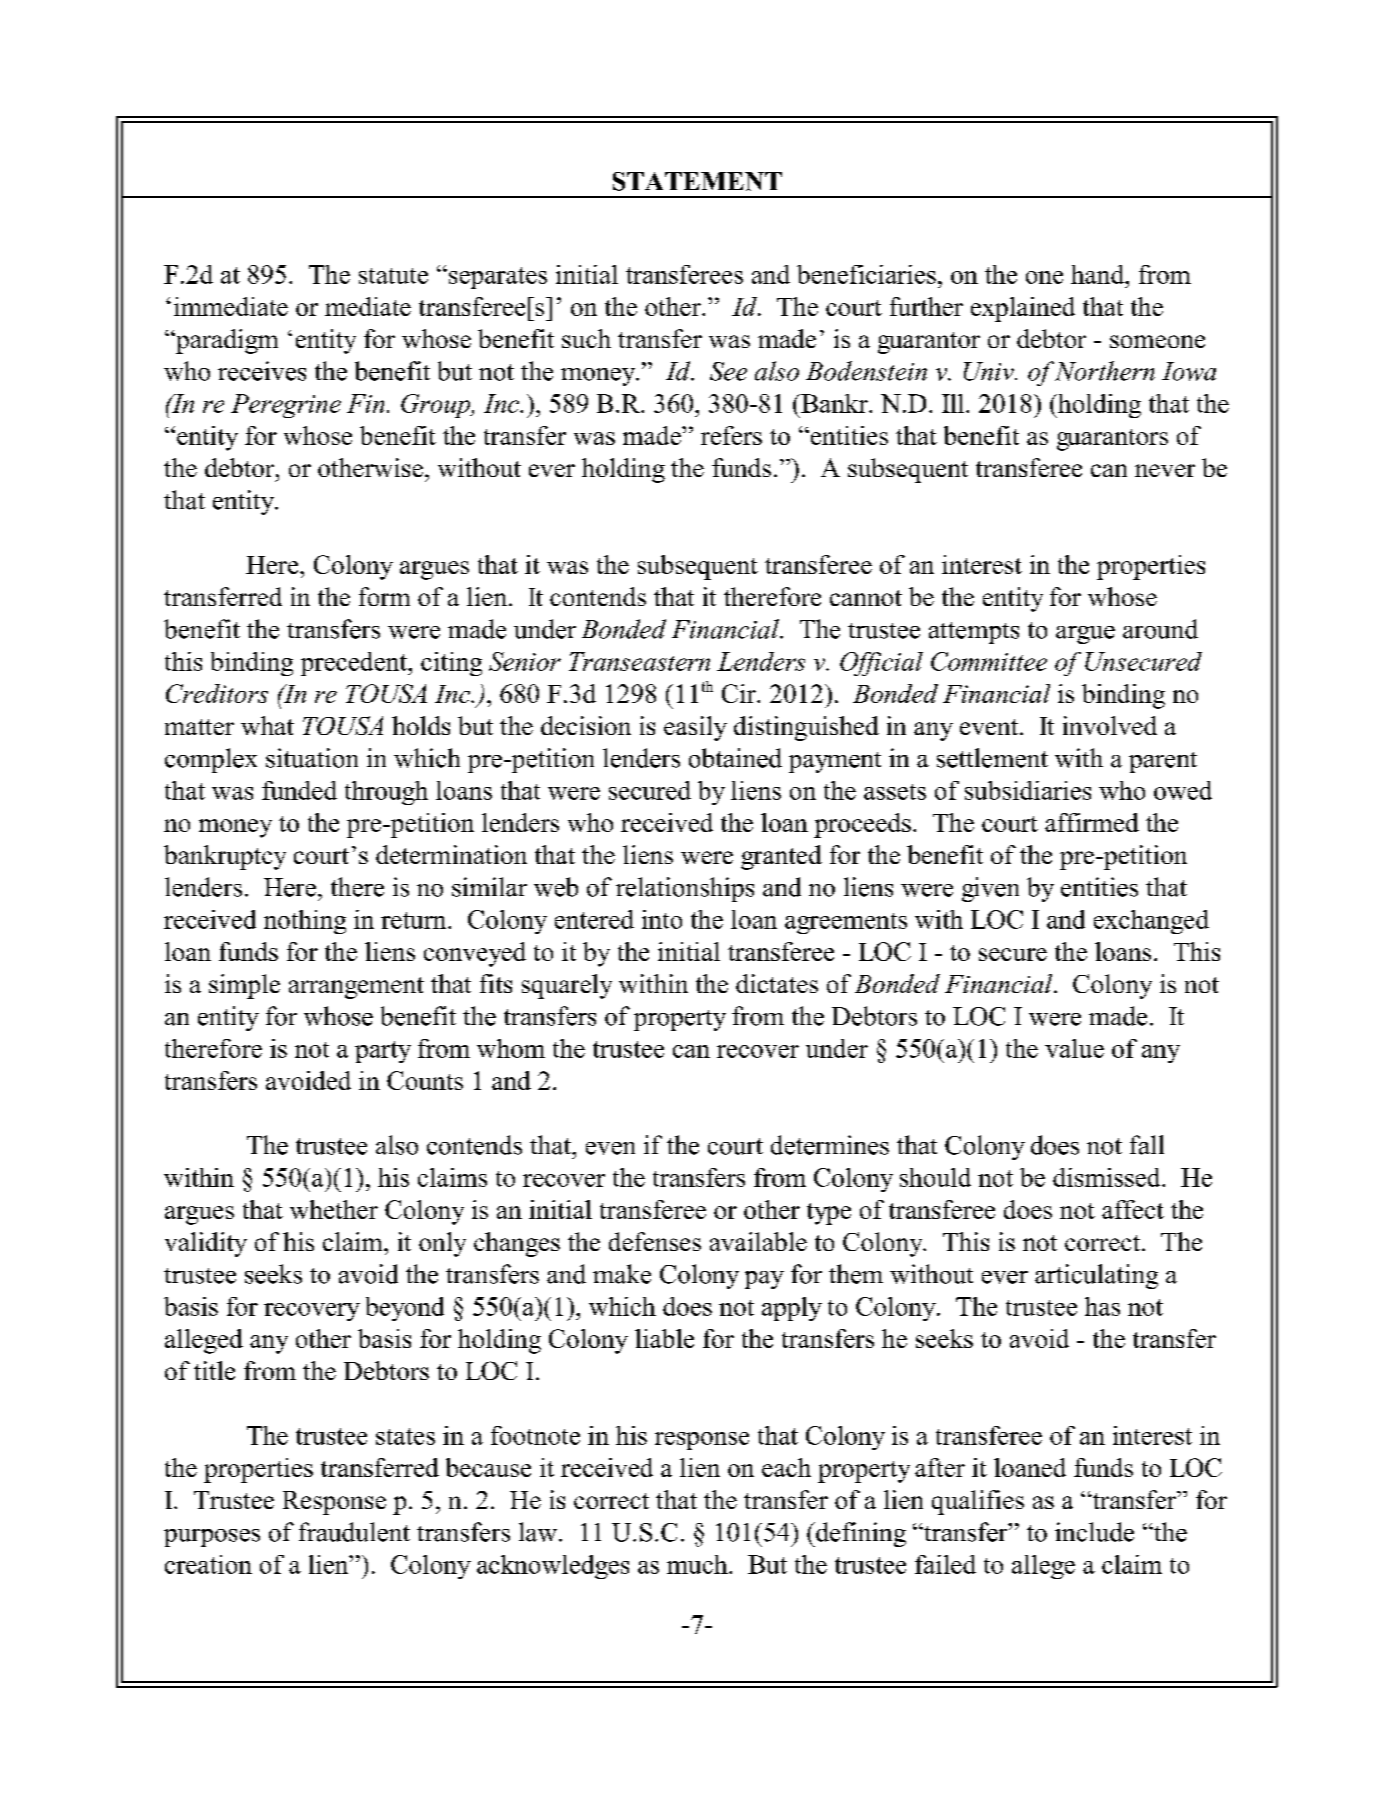  I want to click on affirmed, so click(1092, 822).
